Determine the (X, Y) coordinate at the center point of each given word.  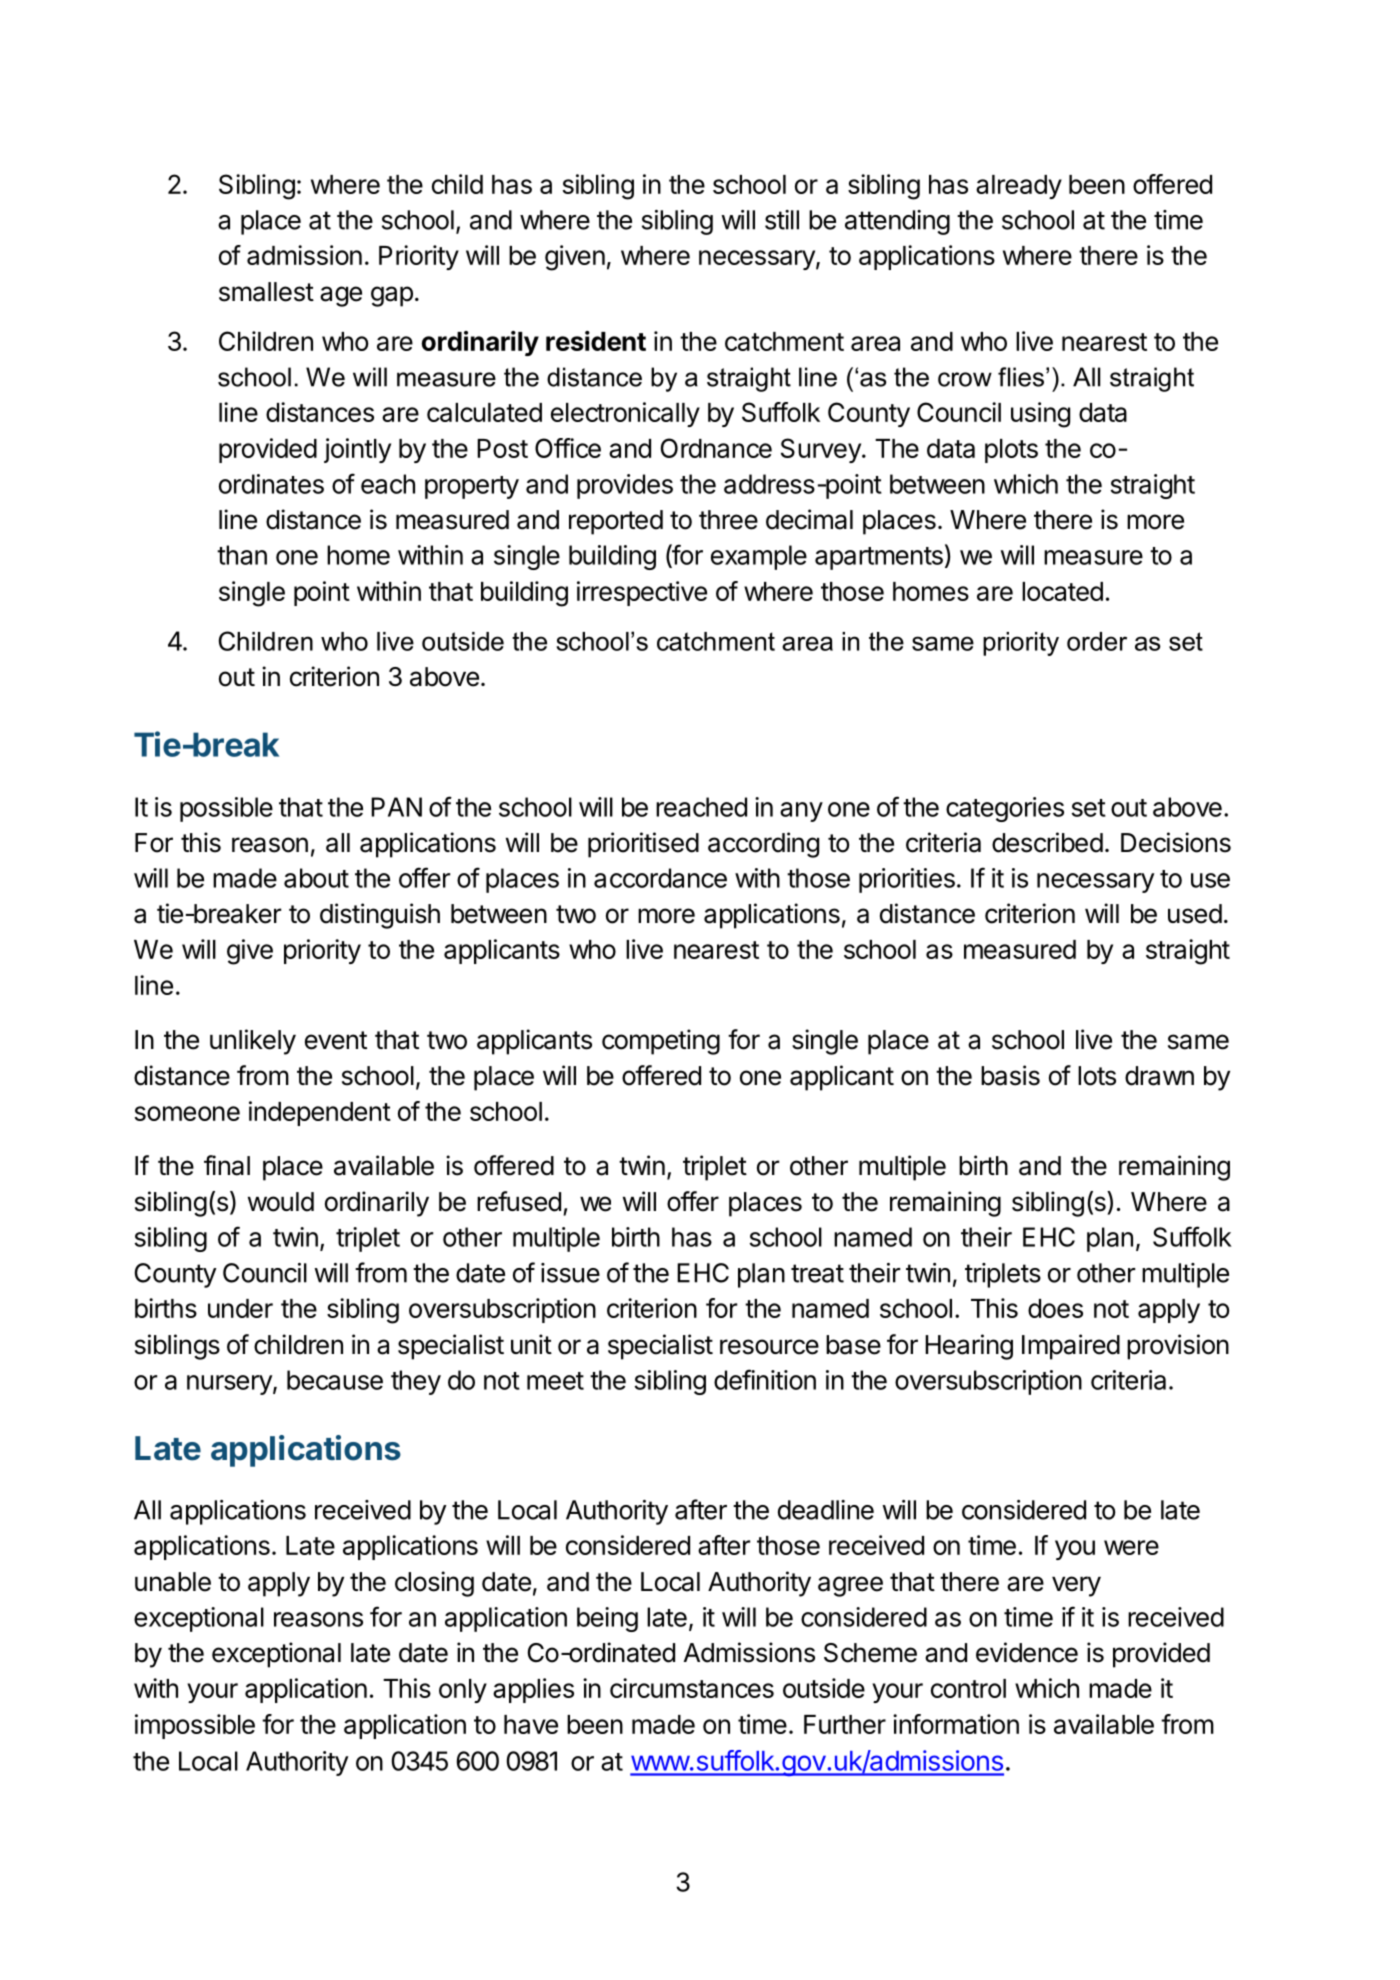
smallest (266, 292)
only (463, 1691)
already (1019, 187)
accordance (660, 878)
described (1047, 842)
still (782, 220)
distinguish (380, 916)
